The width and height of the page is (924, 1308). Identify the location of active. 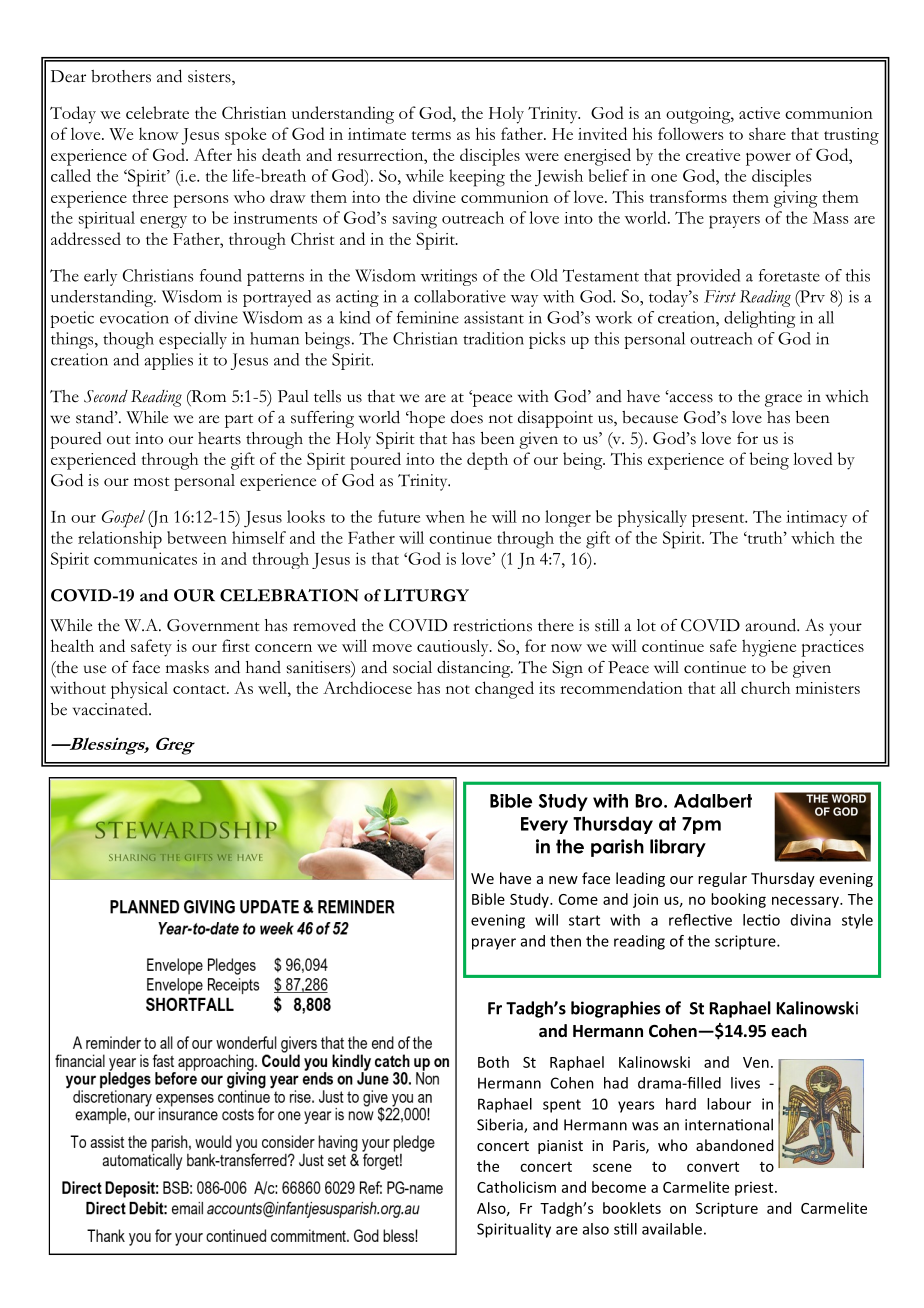
(759, 113).
